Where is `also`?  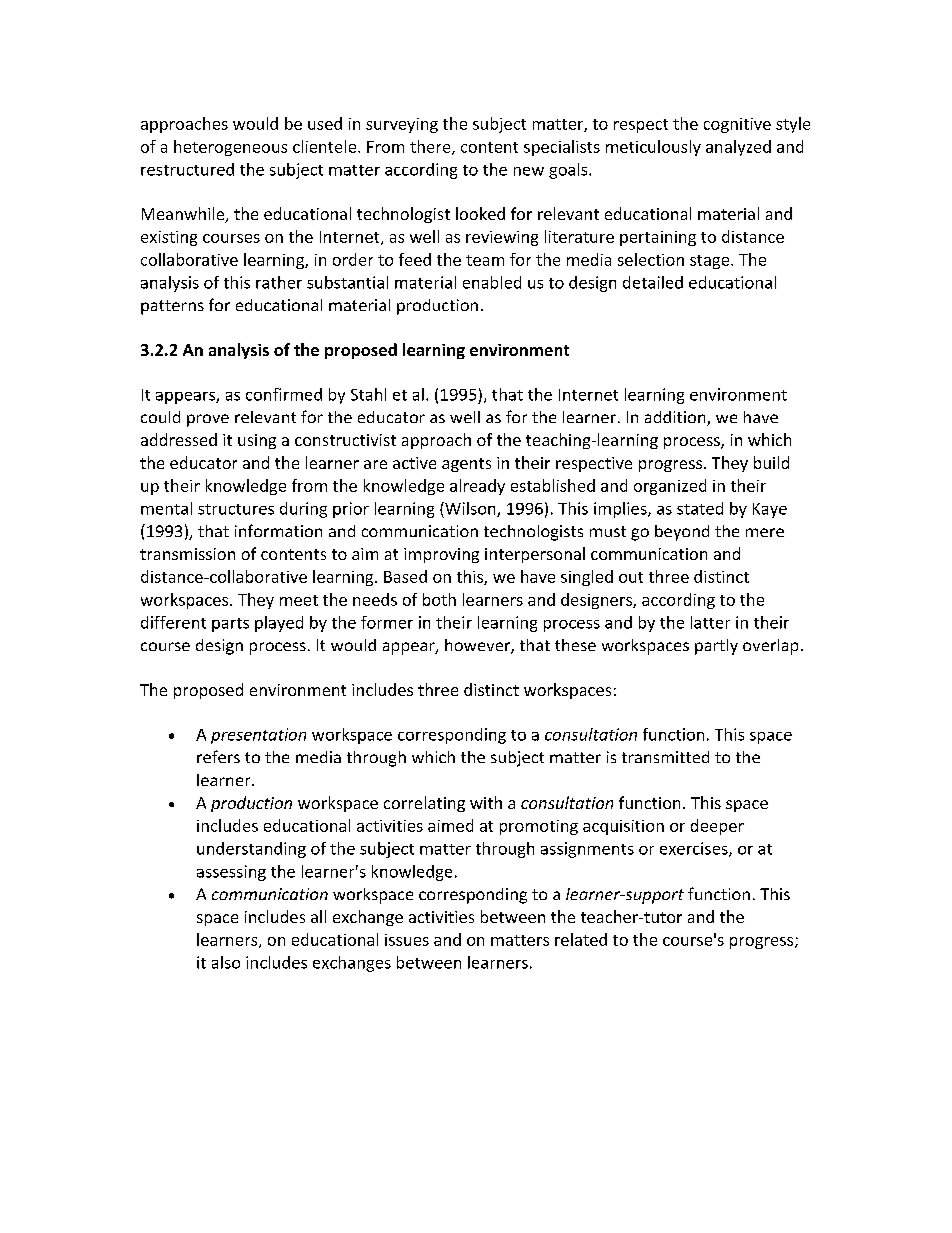 also is located at coordinates (226, 962).
